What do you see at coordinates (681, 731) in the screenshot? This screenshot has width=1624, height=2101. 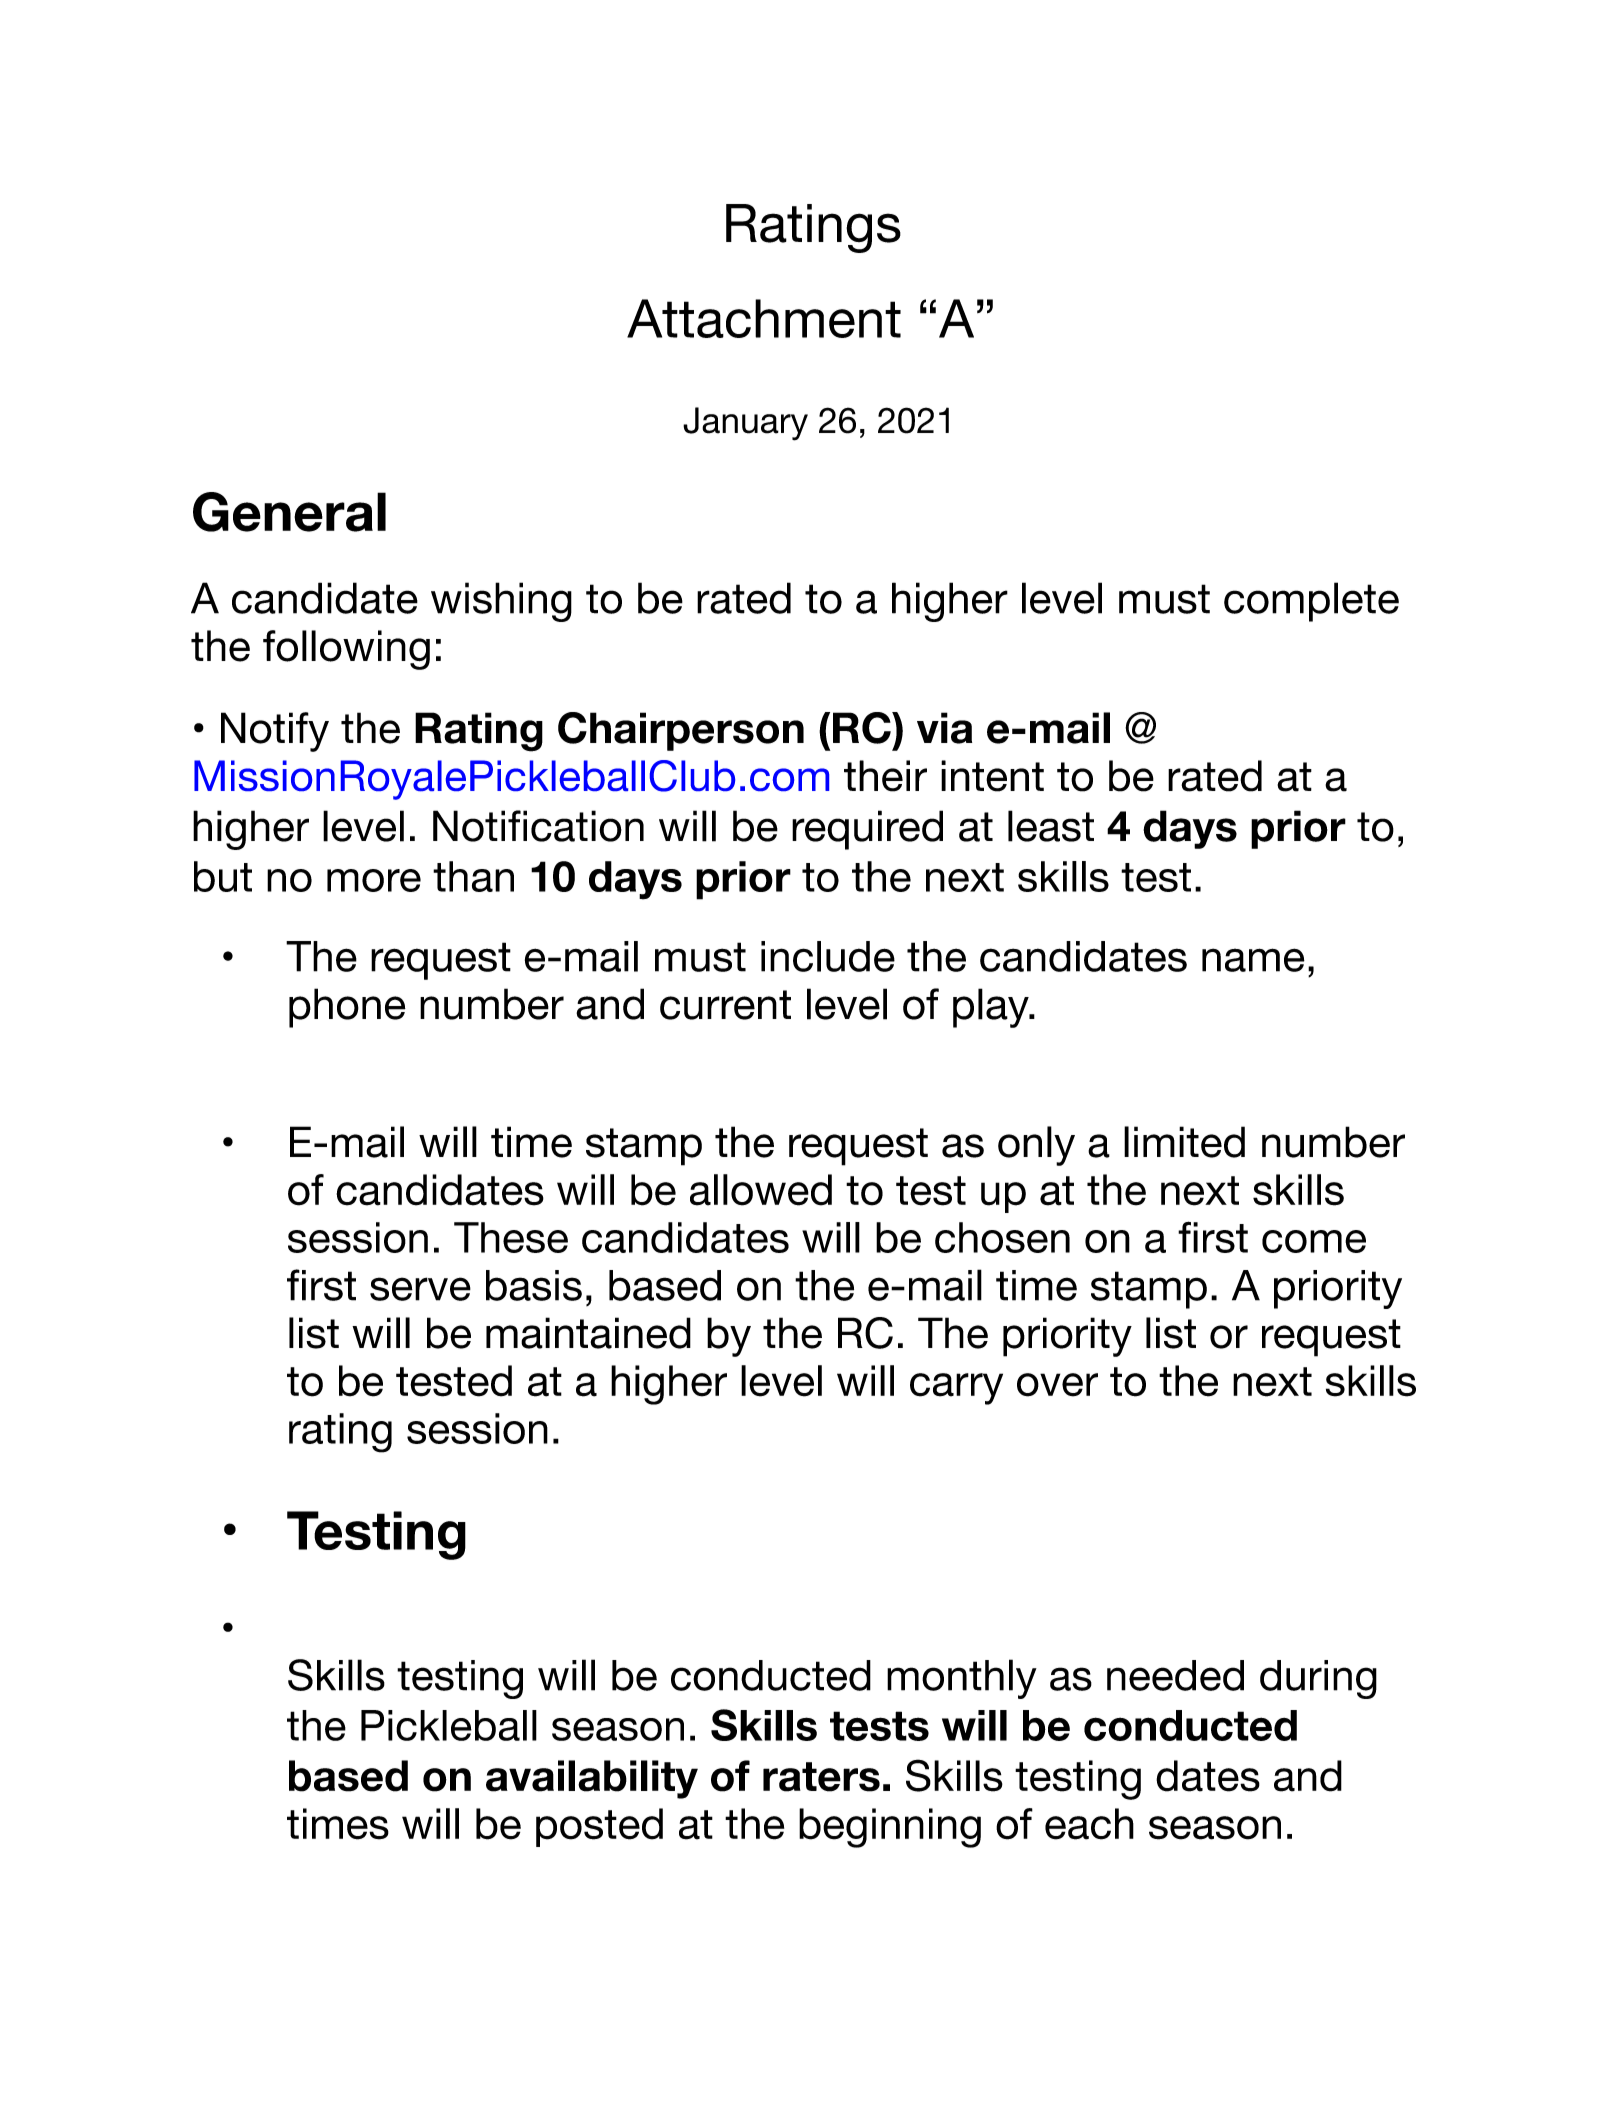 I see `Chairperson` at bounding box center [681, 731].
